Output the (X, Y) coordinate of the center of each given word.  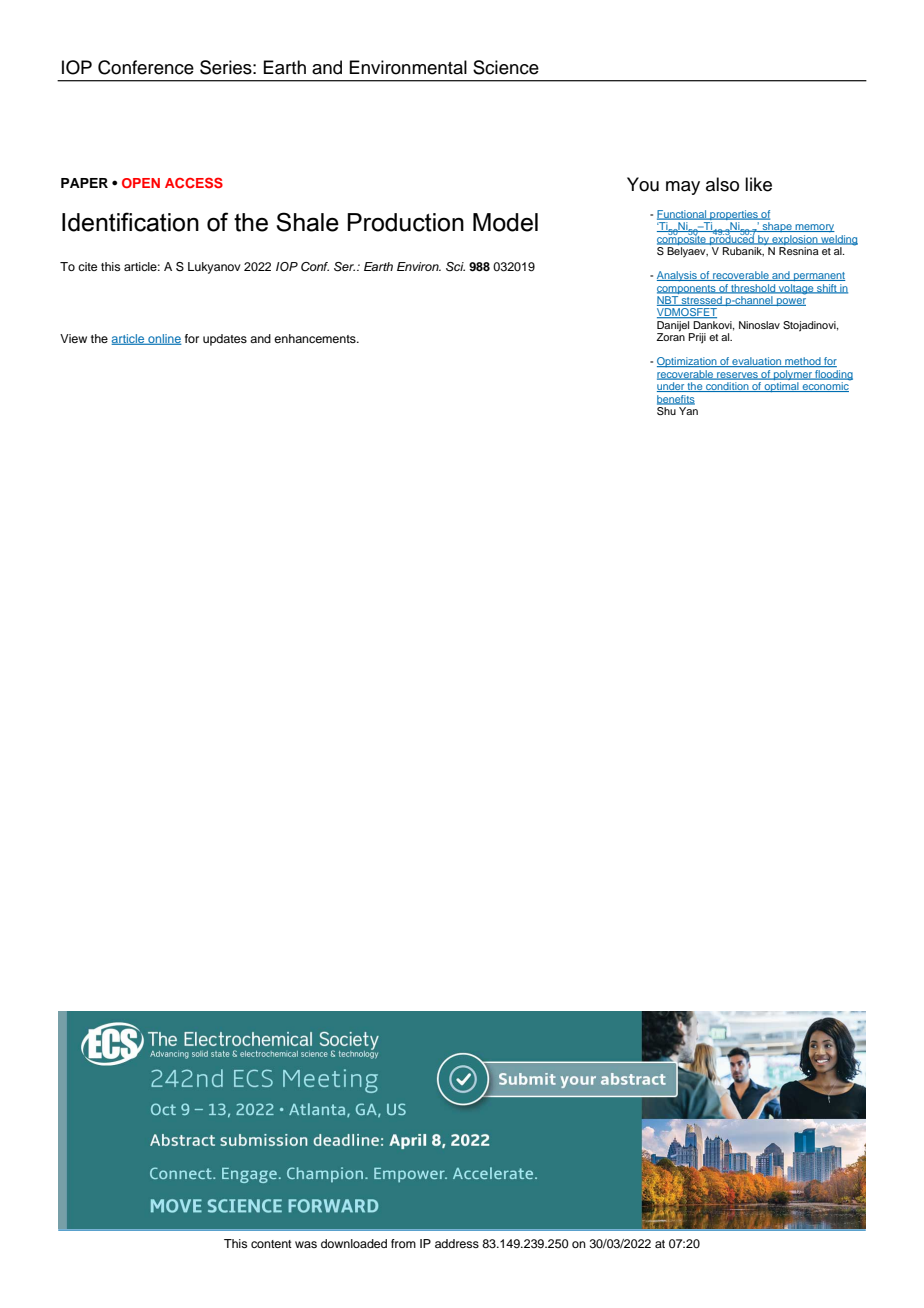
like (758, 184)
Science (506, 67)
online (164, 339)
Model (505, 222)
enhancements (316, 338)
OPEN (141, 183)
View (73, 338)
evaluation (757, 362)
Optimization (688, 362)
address (457, 1243)
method (803, 362)
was (306, 1244)
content (271, 1244)
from (403, 1243)
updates (225, 340)
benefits (676, 400)
